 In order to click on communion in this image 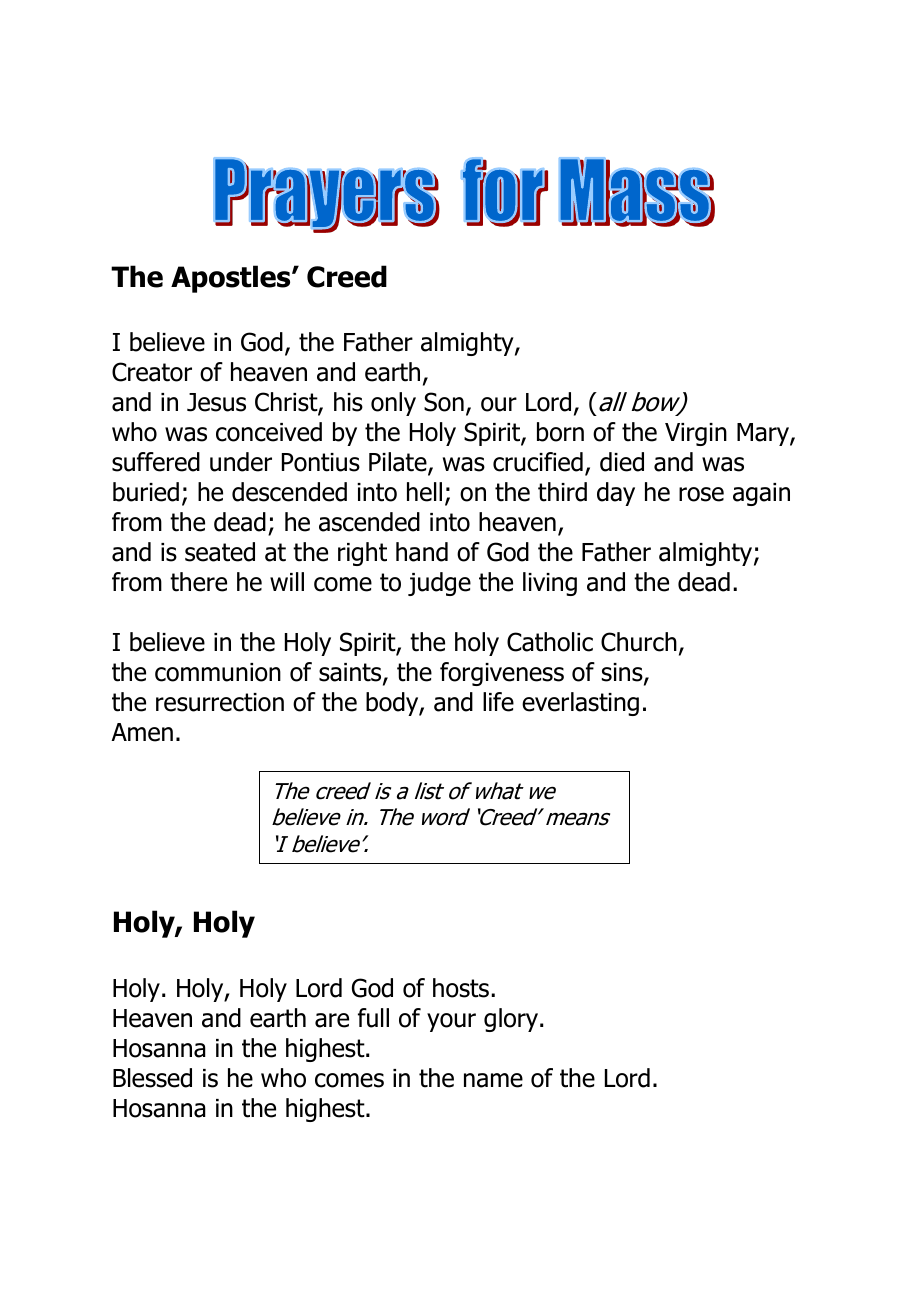, I will do `click(218, 672)`.
